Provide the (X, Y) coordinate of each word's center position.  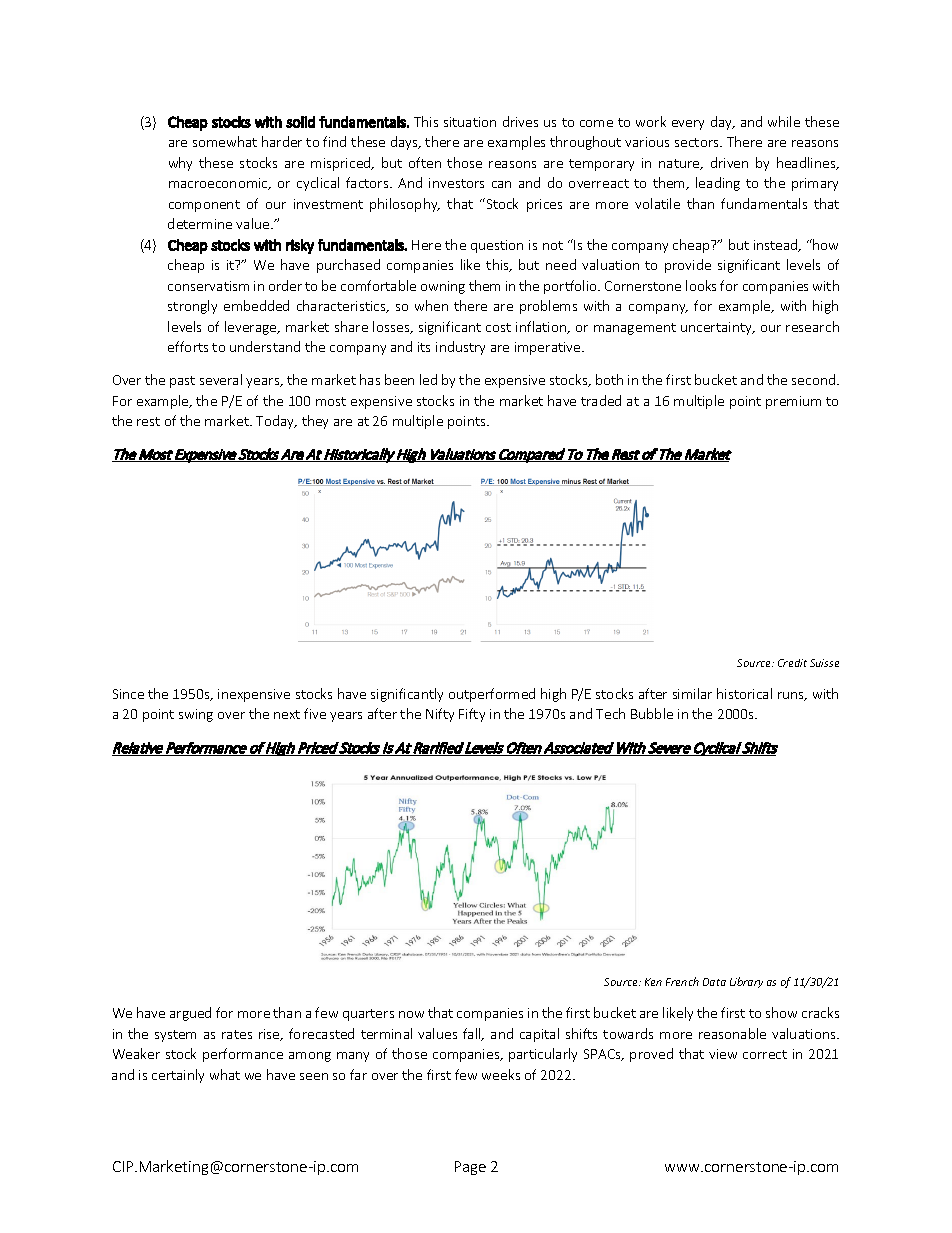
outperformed (492, 695)
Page (470, 1168)
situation (470, 122)
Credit (792, 663)
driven (729, 162)
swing (196, 715)
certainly (178, 1076)
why (180, 164)
